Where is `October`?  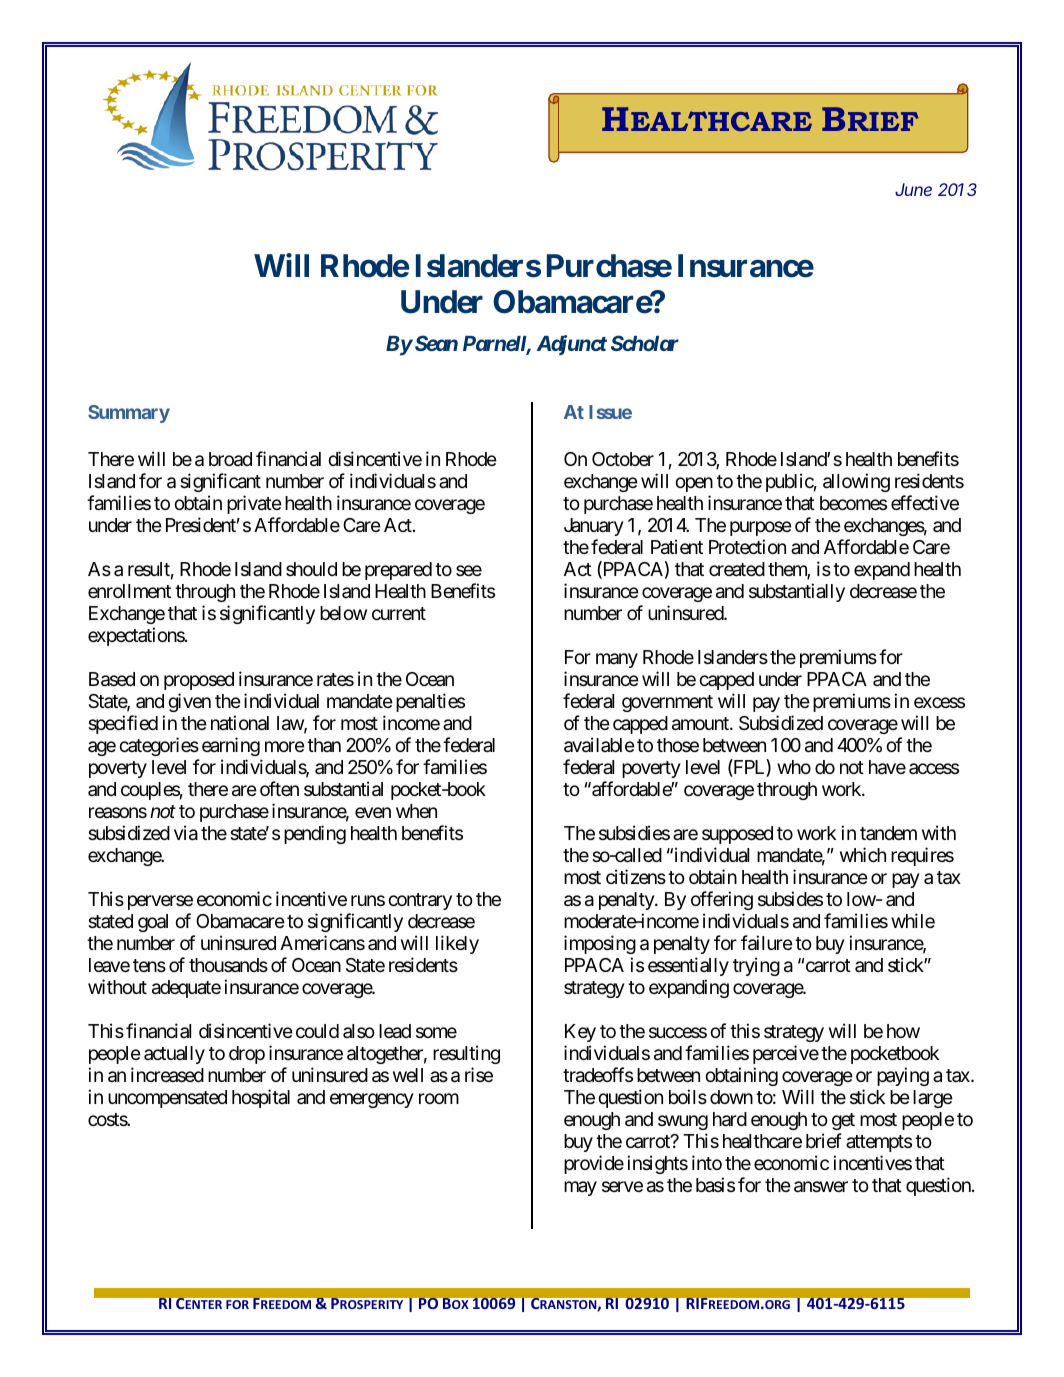 October is located at coordinates (623, 459).
